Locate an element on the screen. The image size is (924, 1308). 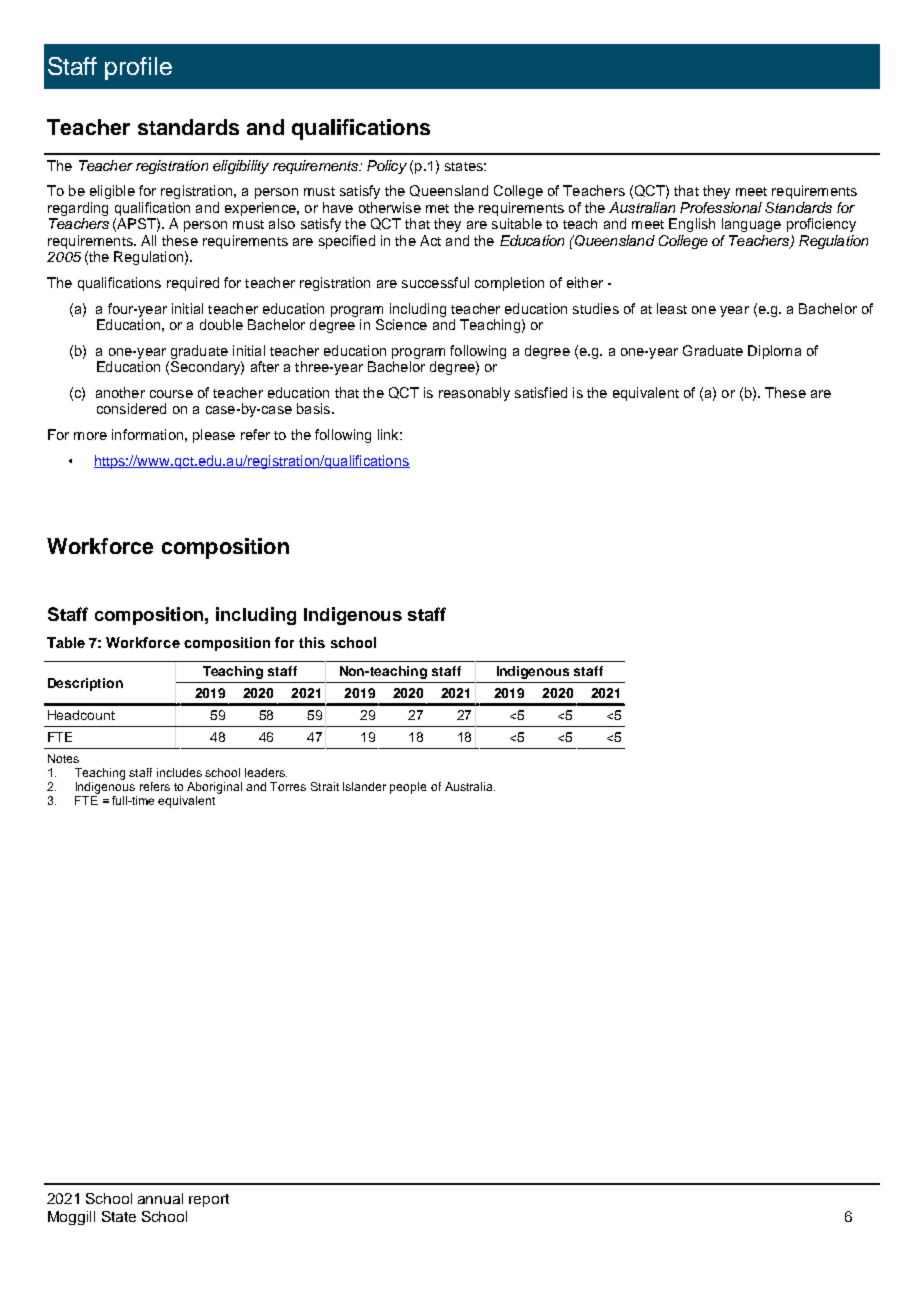
information is located at coordinates (147, 434).
